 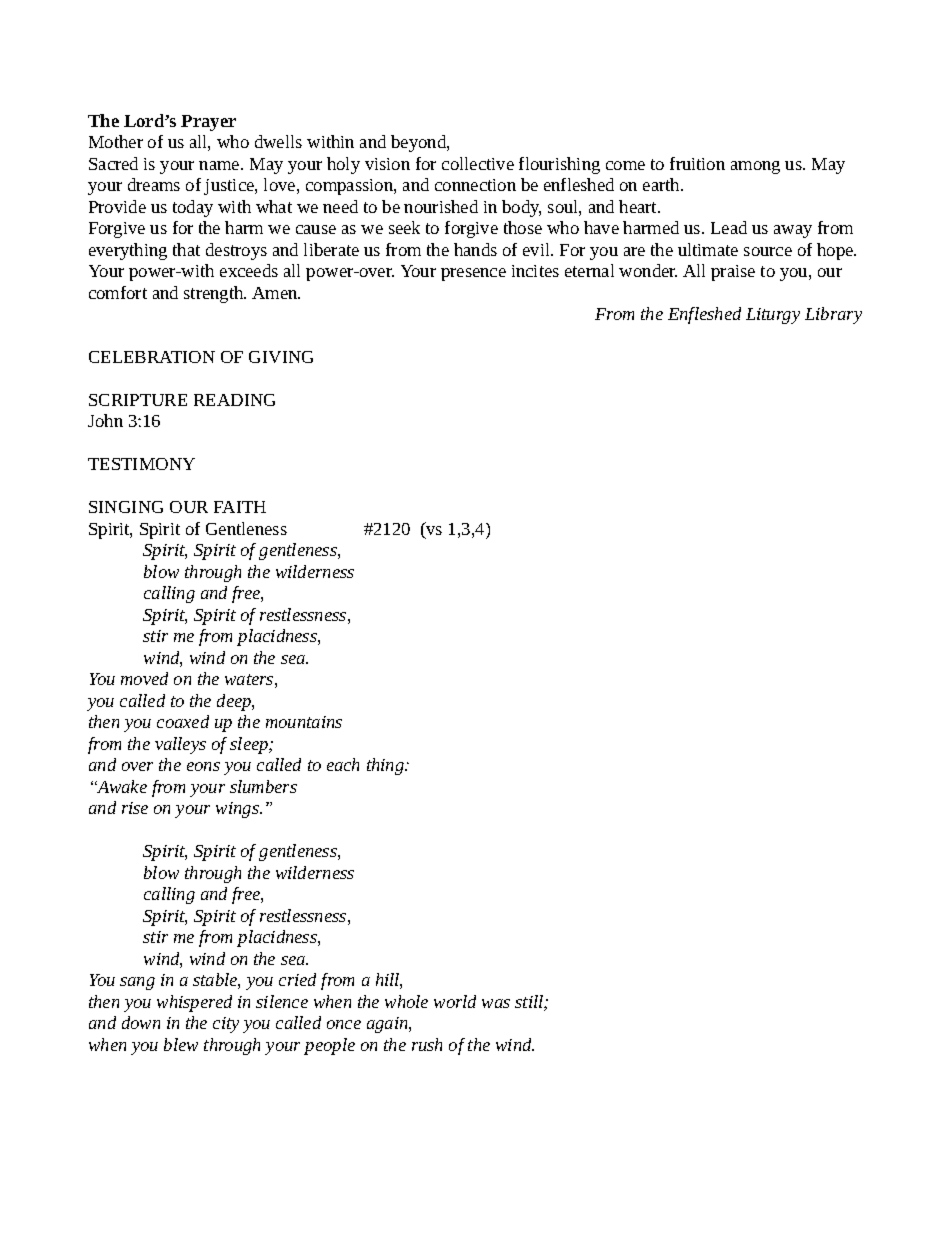 What do you see at coordinates (478, 163) in the screenshot?
I see `collective` at bounding box center [478, 163].
